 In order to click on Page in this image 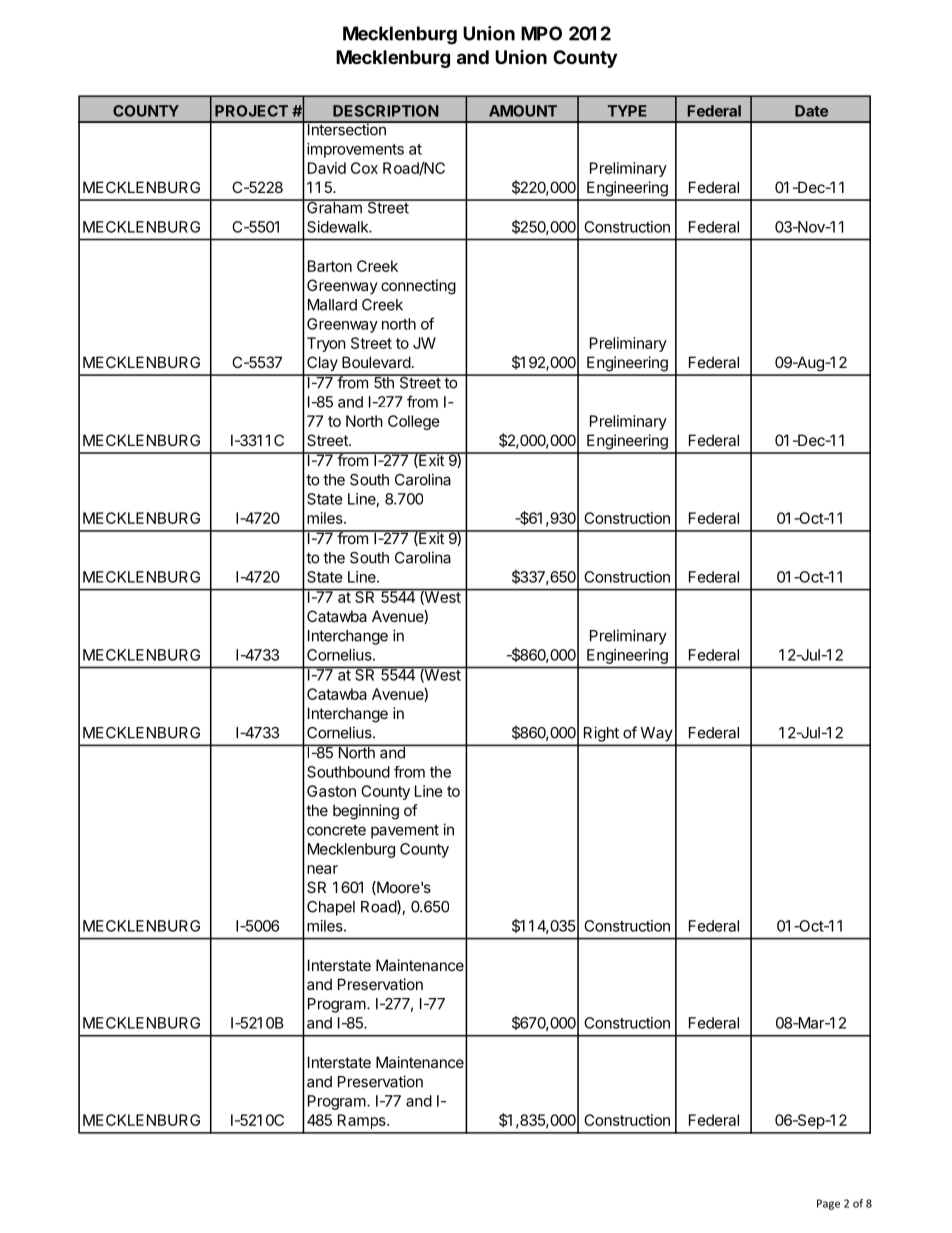, I will do `click(828, 1204)`.
